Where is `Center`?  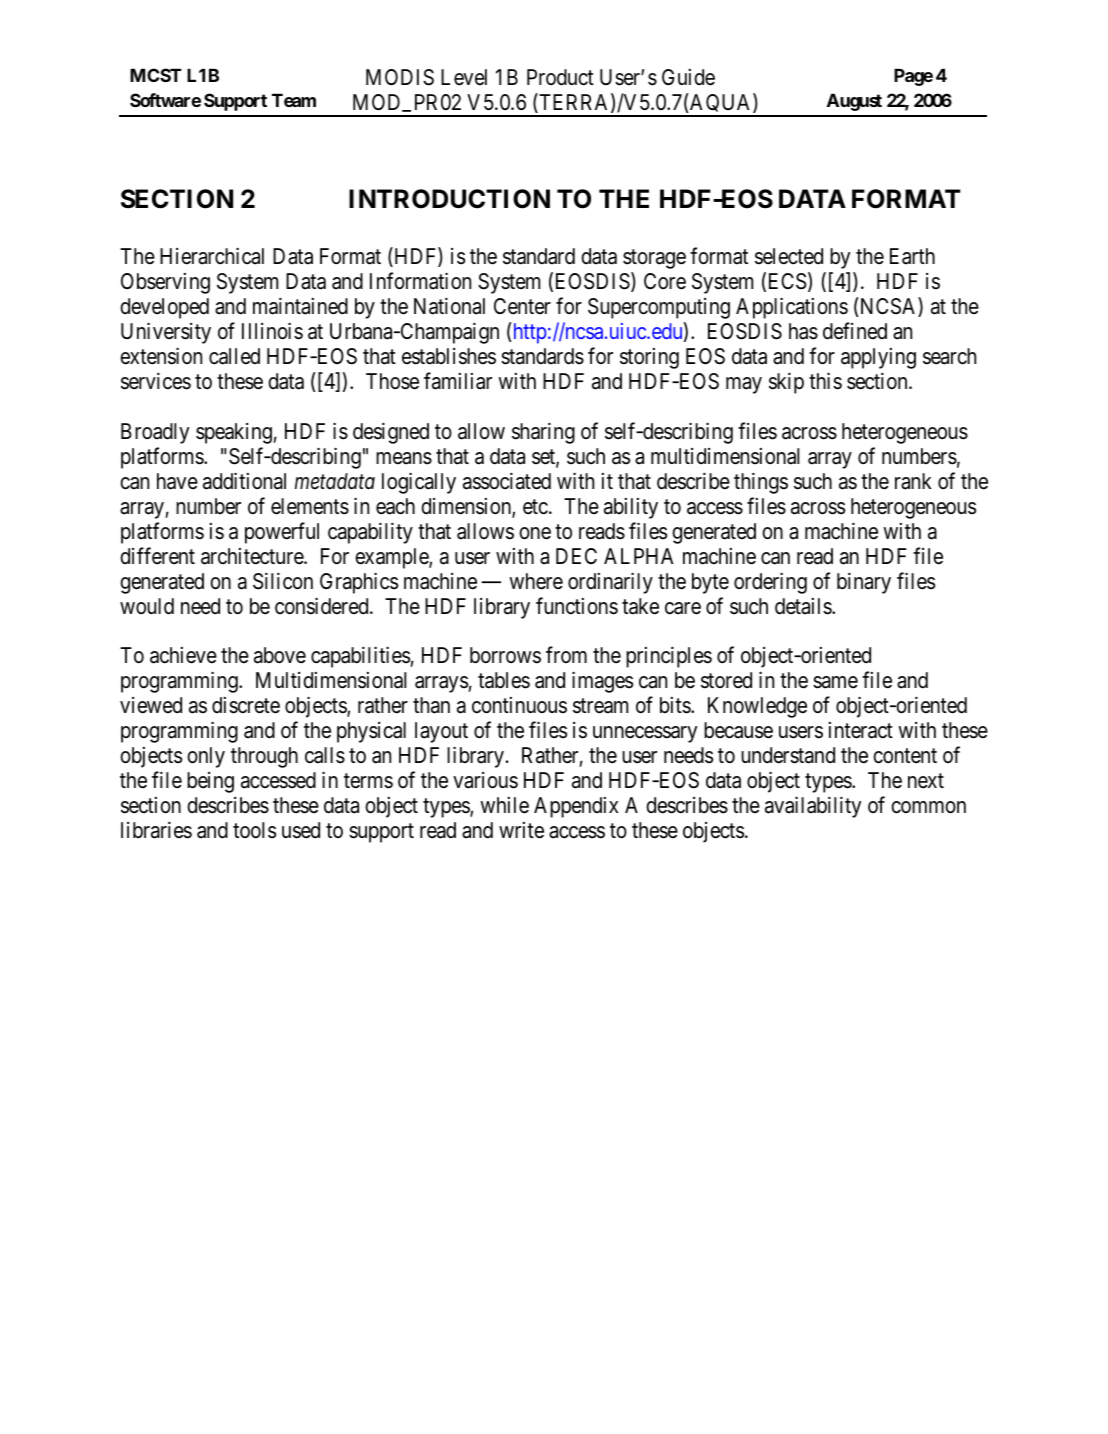
Center is located at coordinates (522, 306).
